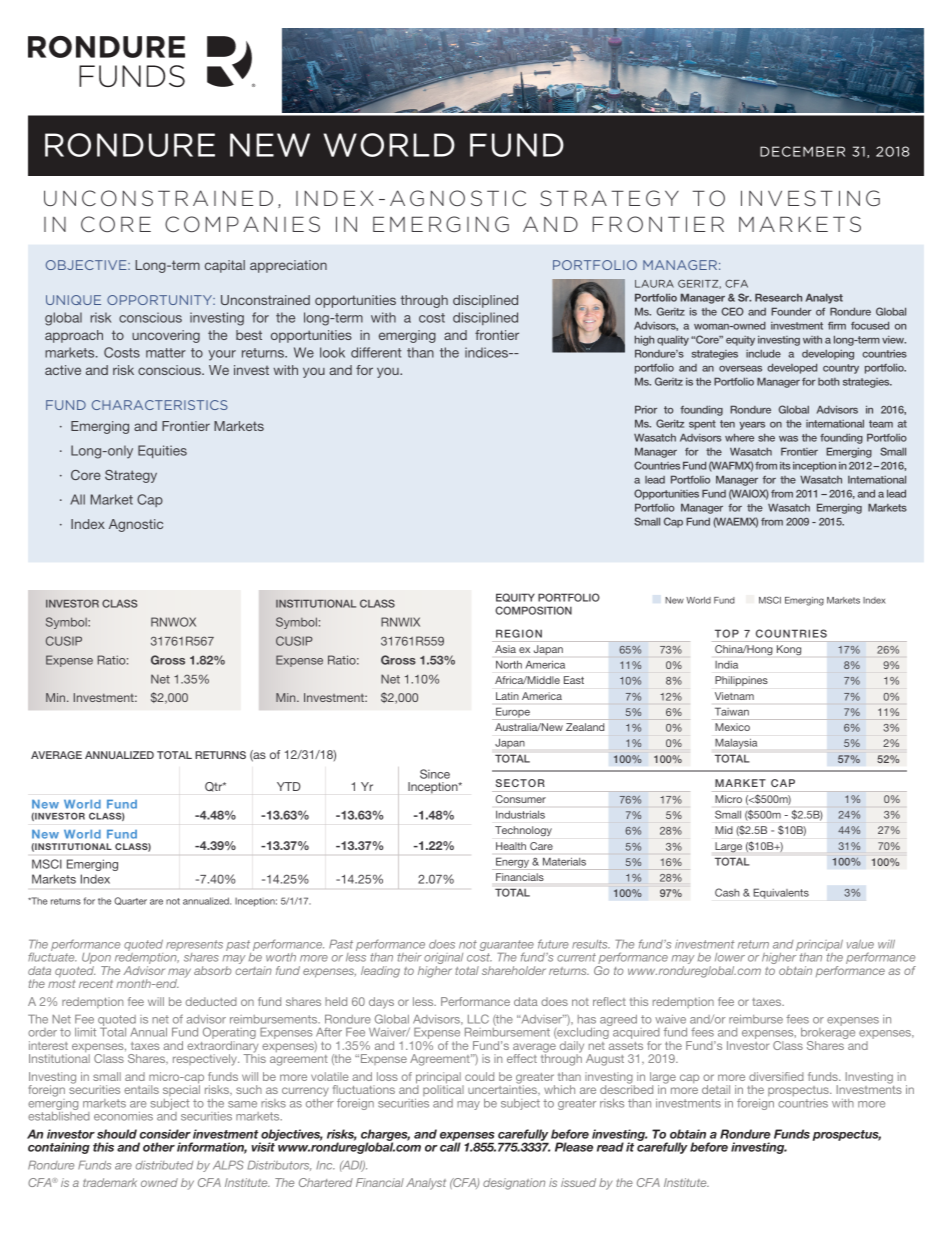 The width and height of the document is (952, 1233). Describe the element at coordinates (289, 786) in the document. I see `YTD` at that location.
